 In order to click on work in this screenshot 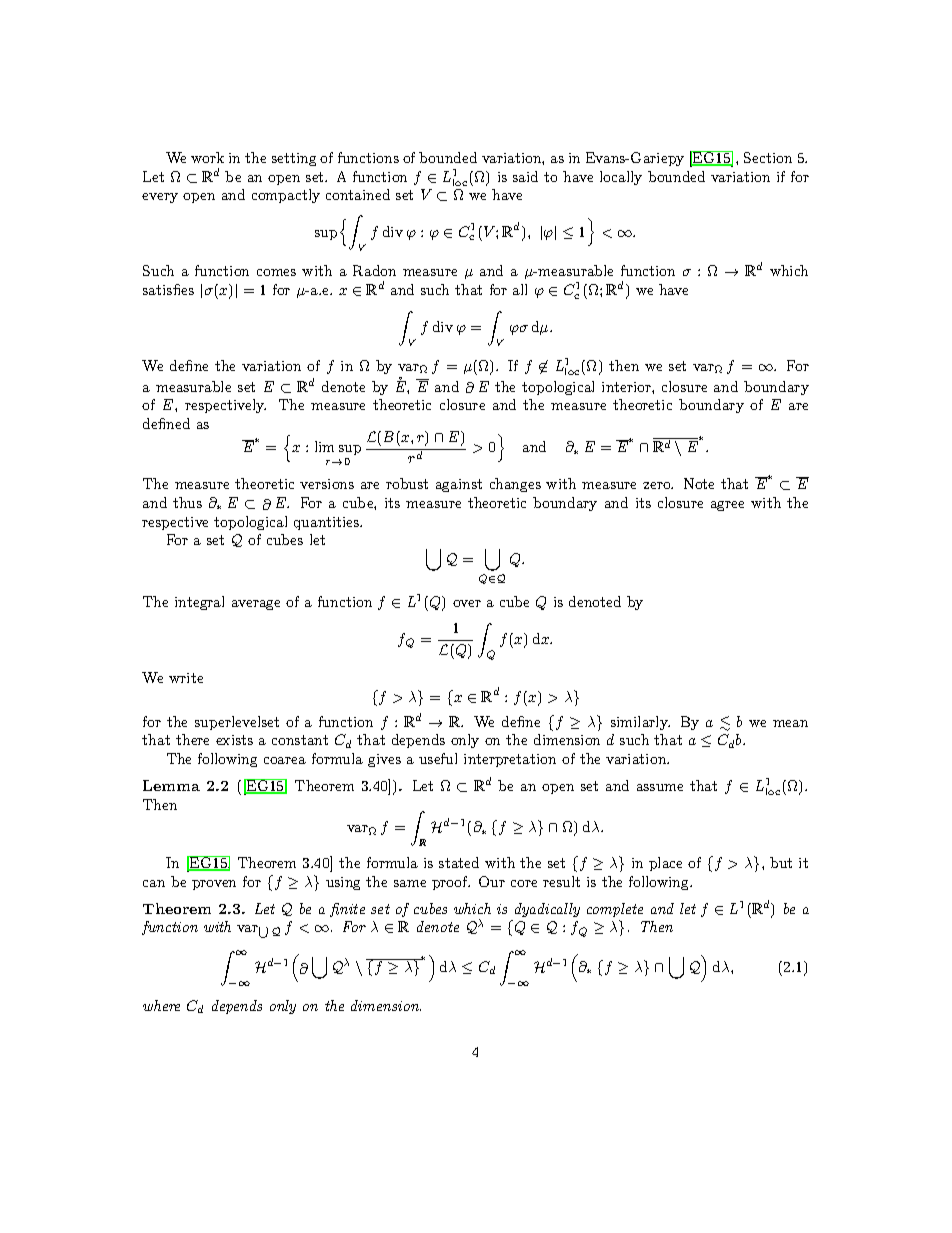, I will do `click(207, 157)`.
